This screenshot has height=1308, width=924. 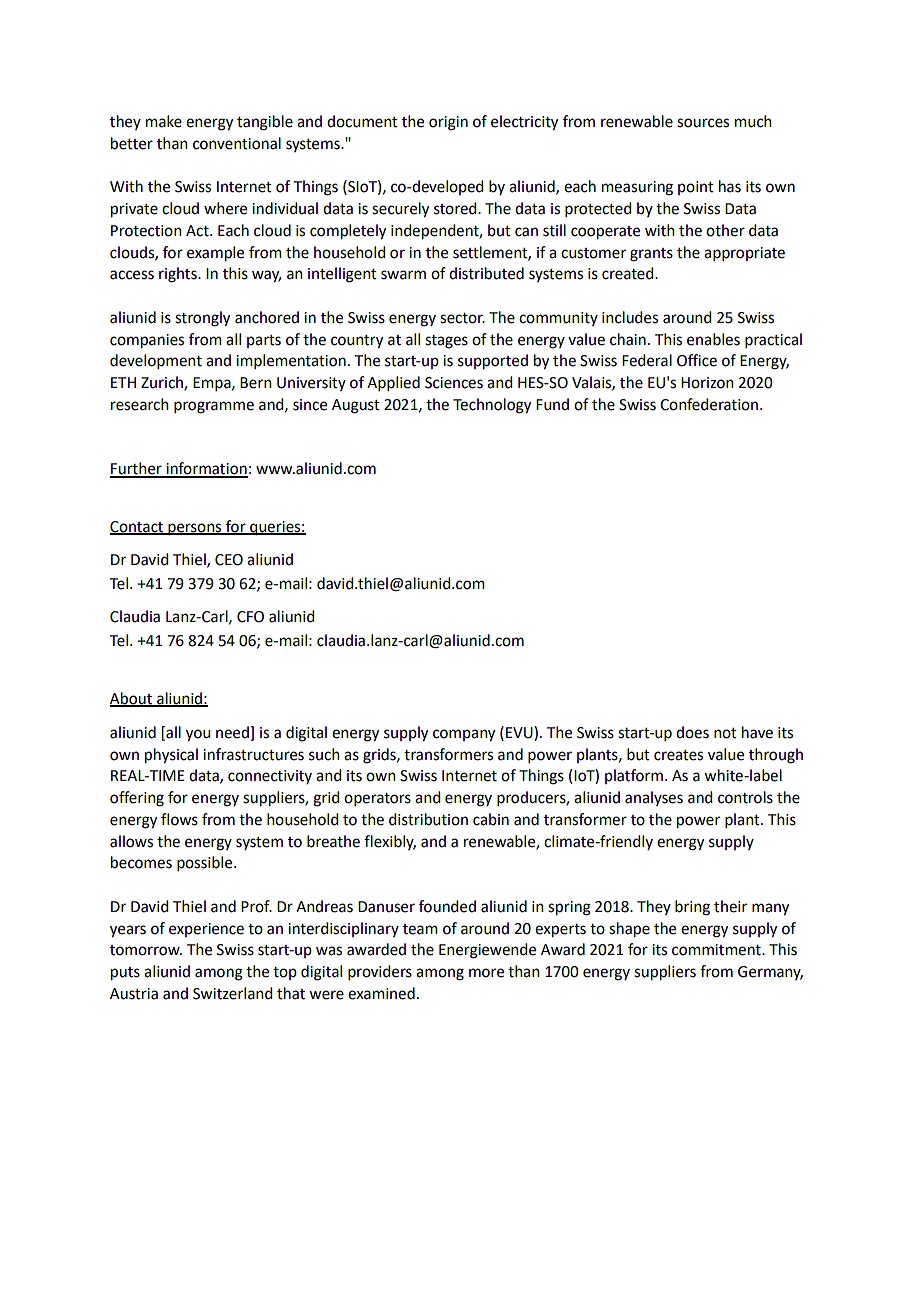 I want to click on CEO, so click(x=229, y=560).
